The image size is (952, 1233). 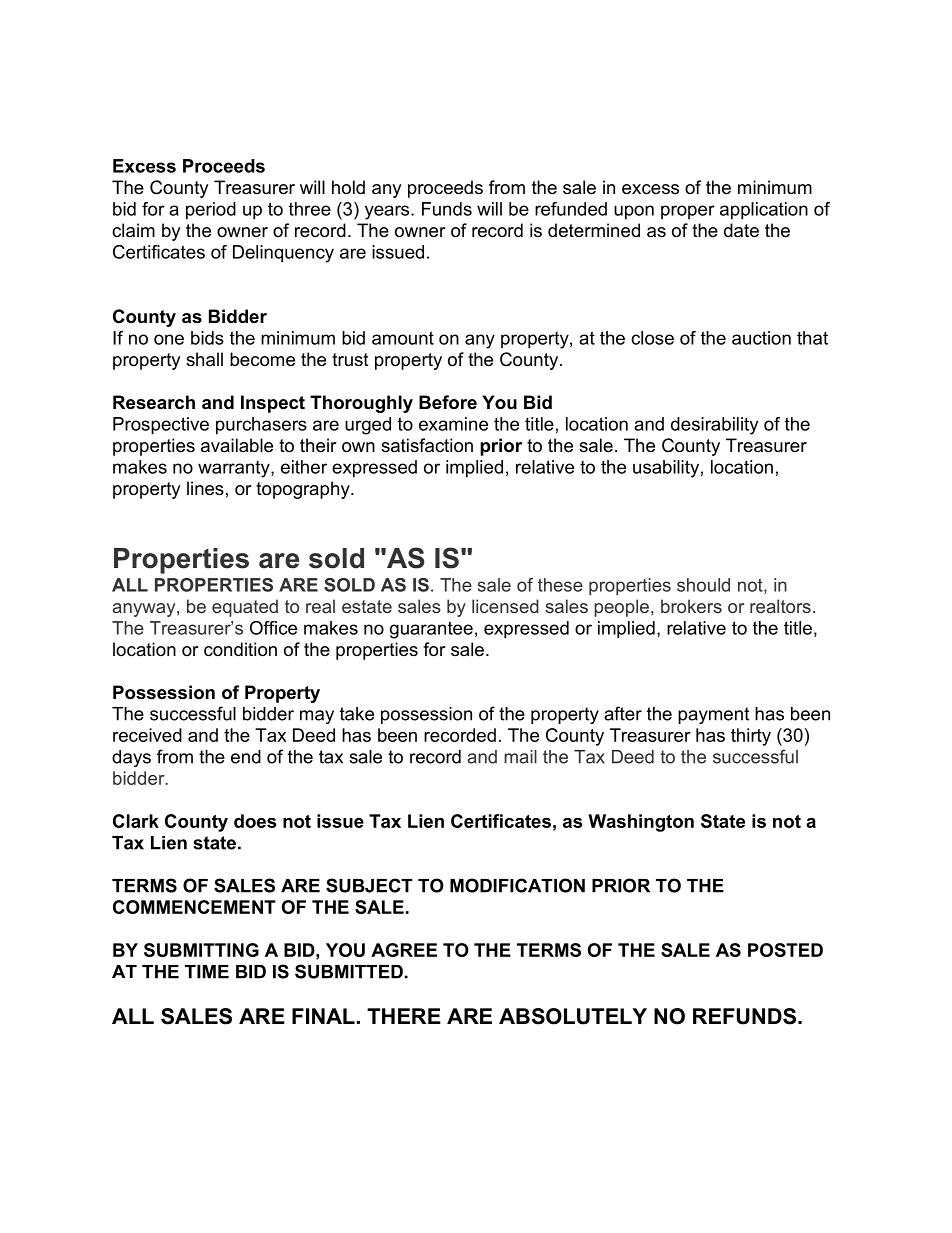 What do you see at coordinates (388, 212) in the screenshot?
I see `years` at bounding box center [388, 212].
